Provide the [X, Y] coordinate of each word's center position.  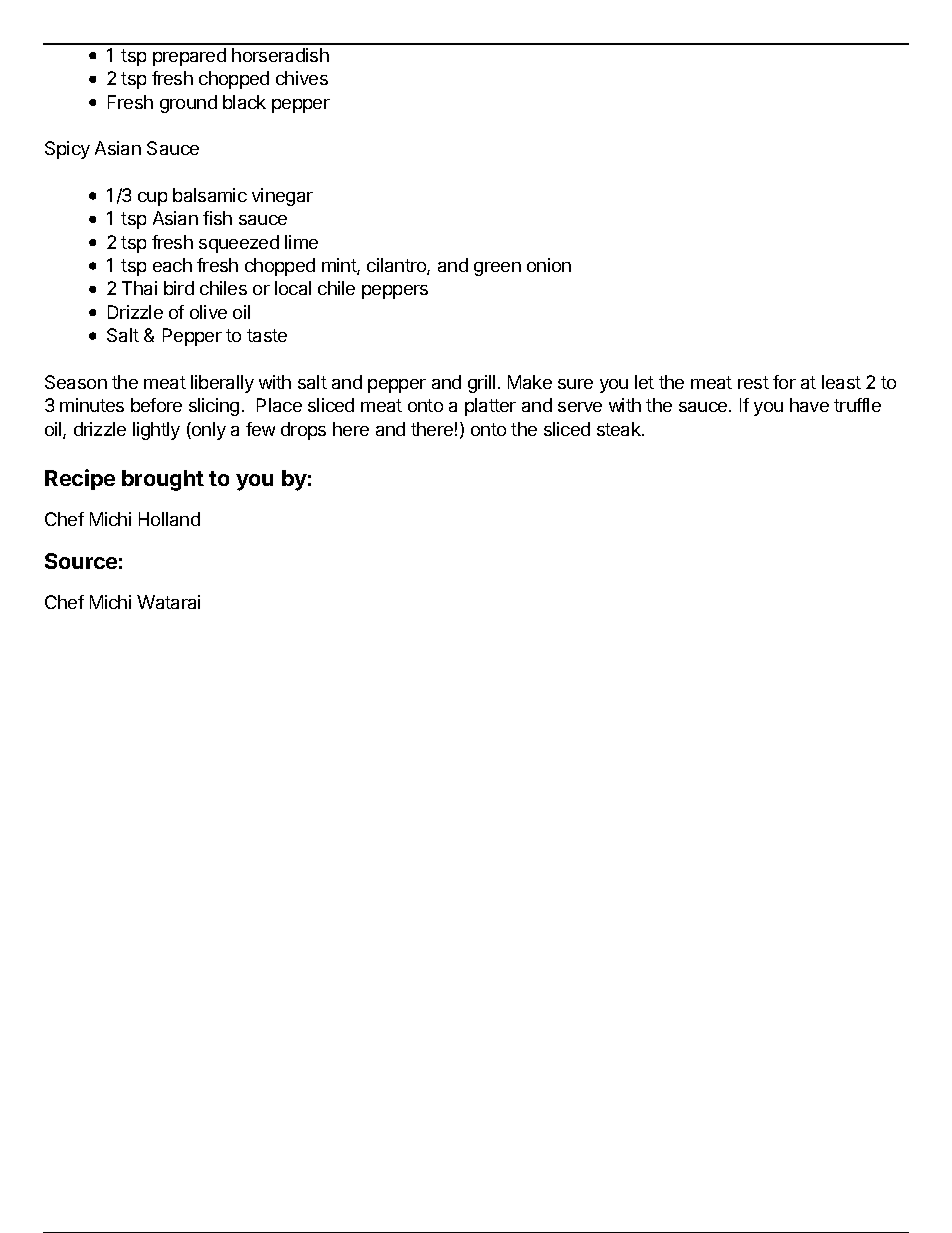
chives [302, 78]
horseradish [280, 55]
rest [753, 382]
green [497, 269]
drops [303, 431]
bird [179, 288]
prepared [189, 57]
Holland [169, 519]
